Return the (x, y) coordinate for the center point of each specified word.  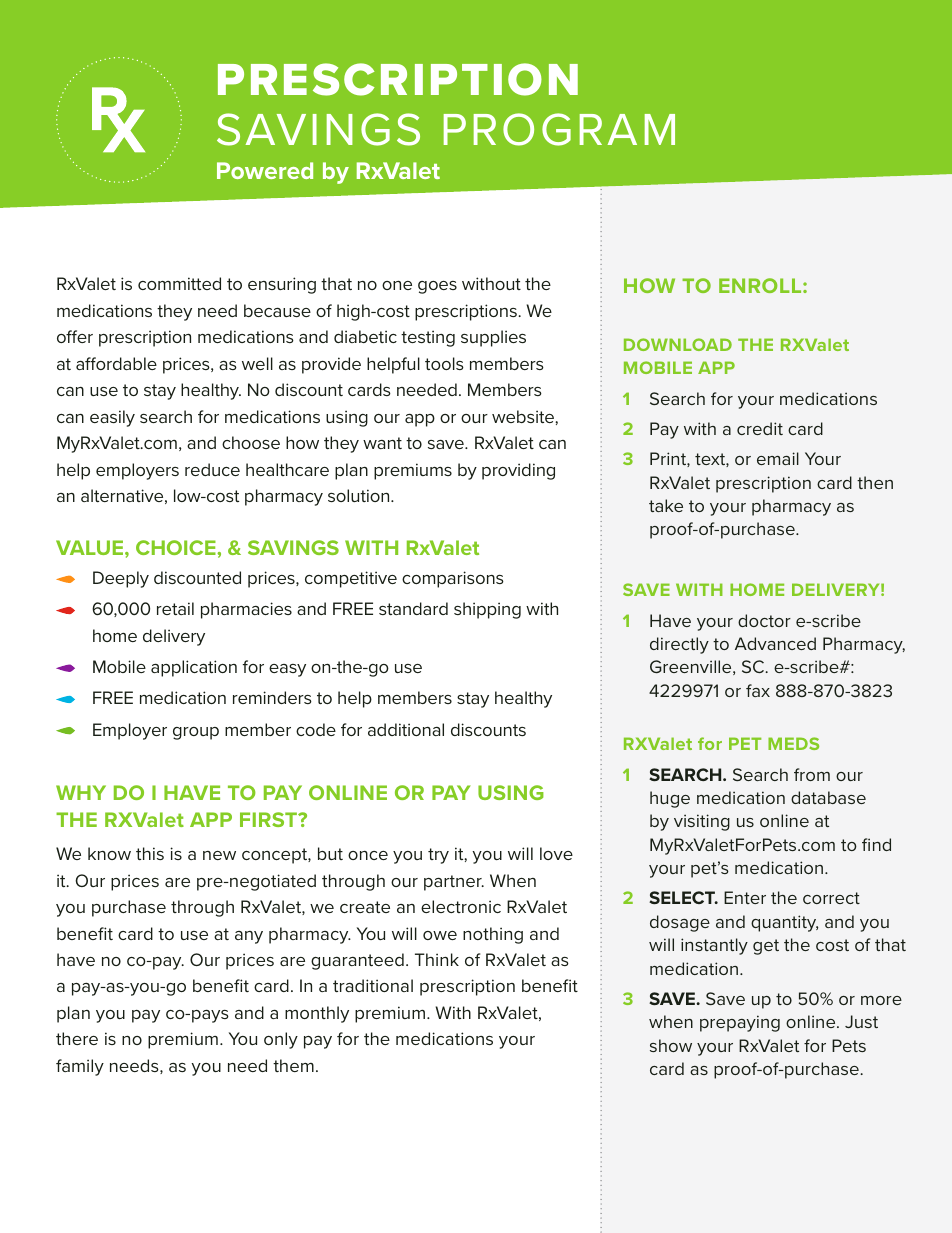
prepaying (740, 1023)
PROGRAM (559, 129)
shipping (487, 610)
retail (175, 608)
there (77, 1038)
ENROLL (761, 285)
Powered (265, 170)
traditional (373, 985)
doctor (764, 620)
